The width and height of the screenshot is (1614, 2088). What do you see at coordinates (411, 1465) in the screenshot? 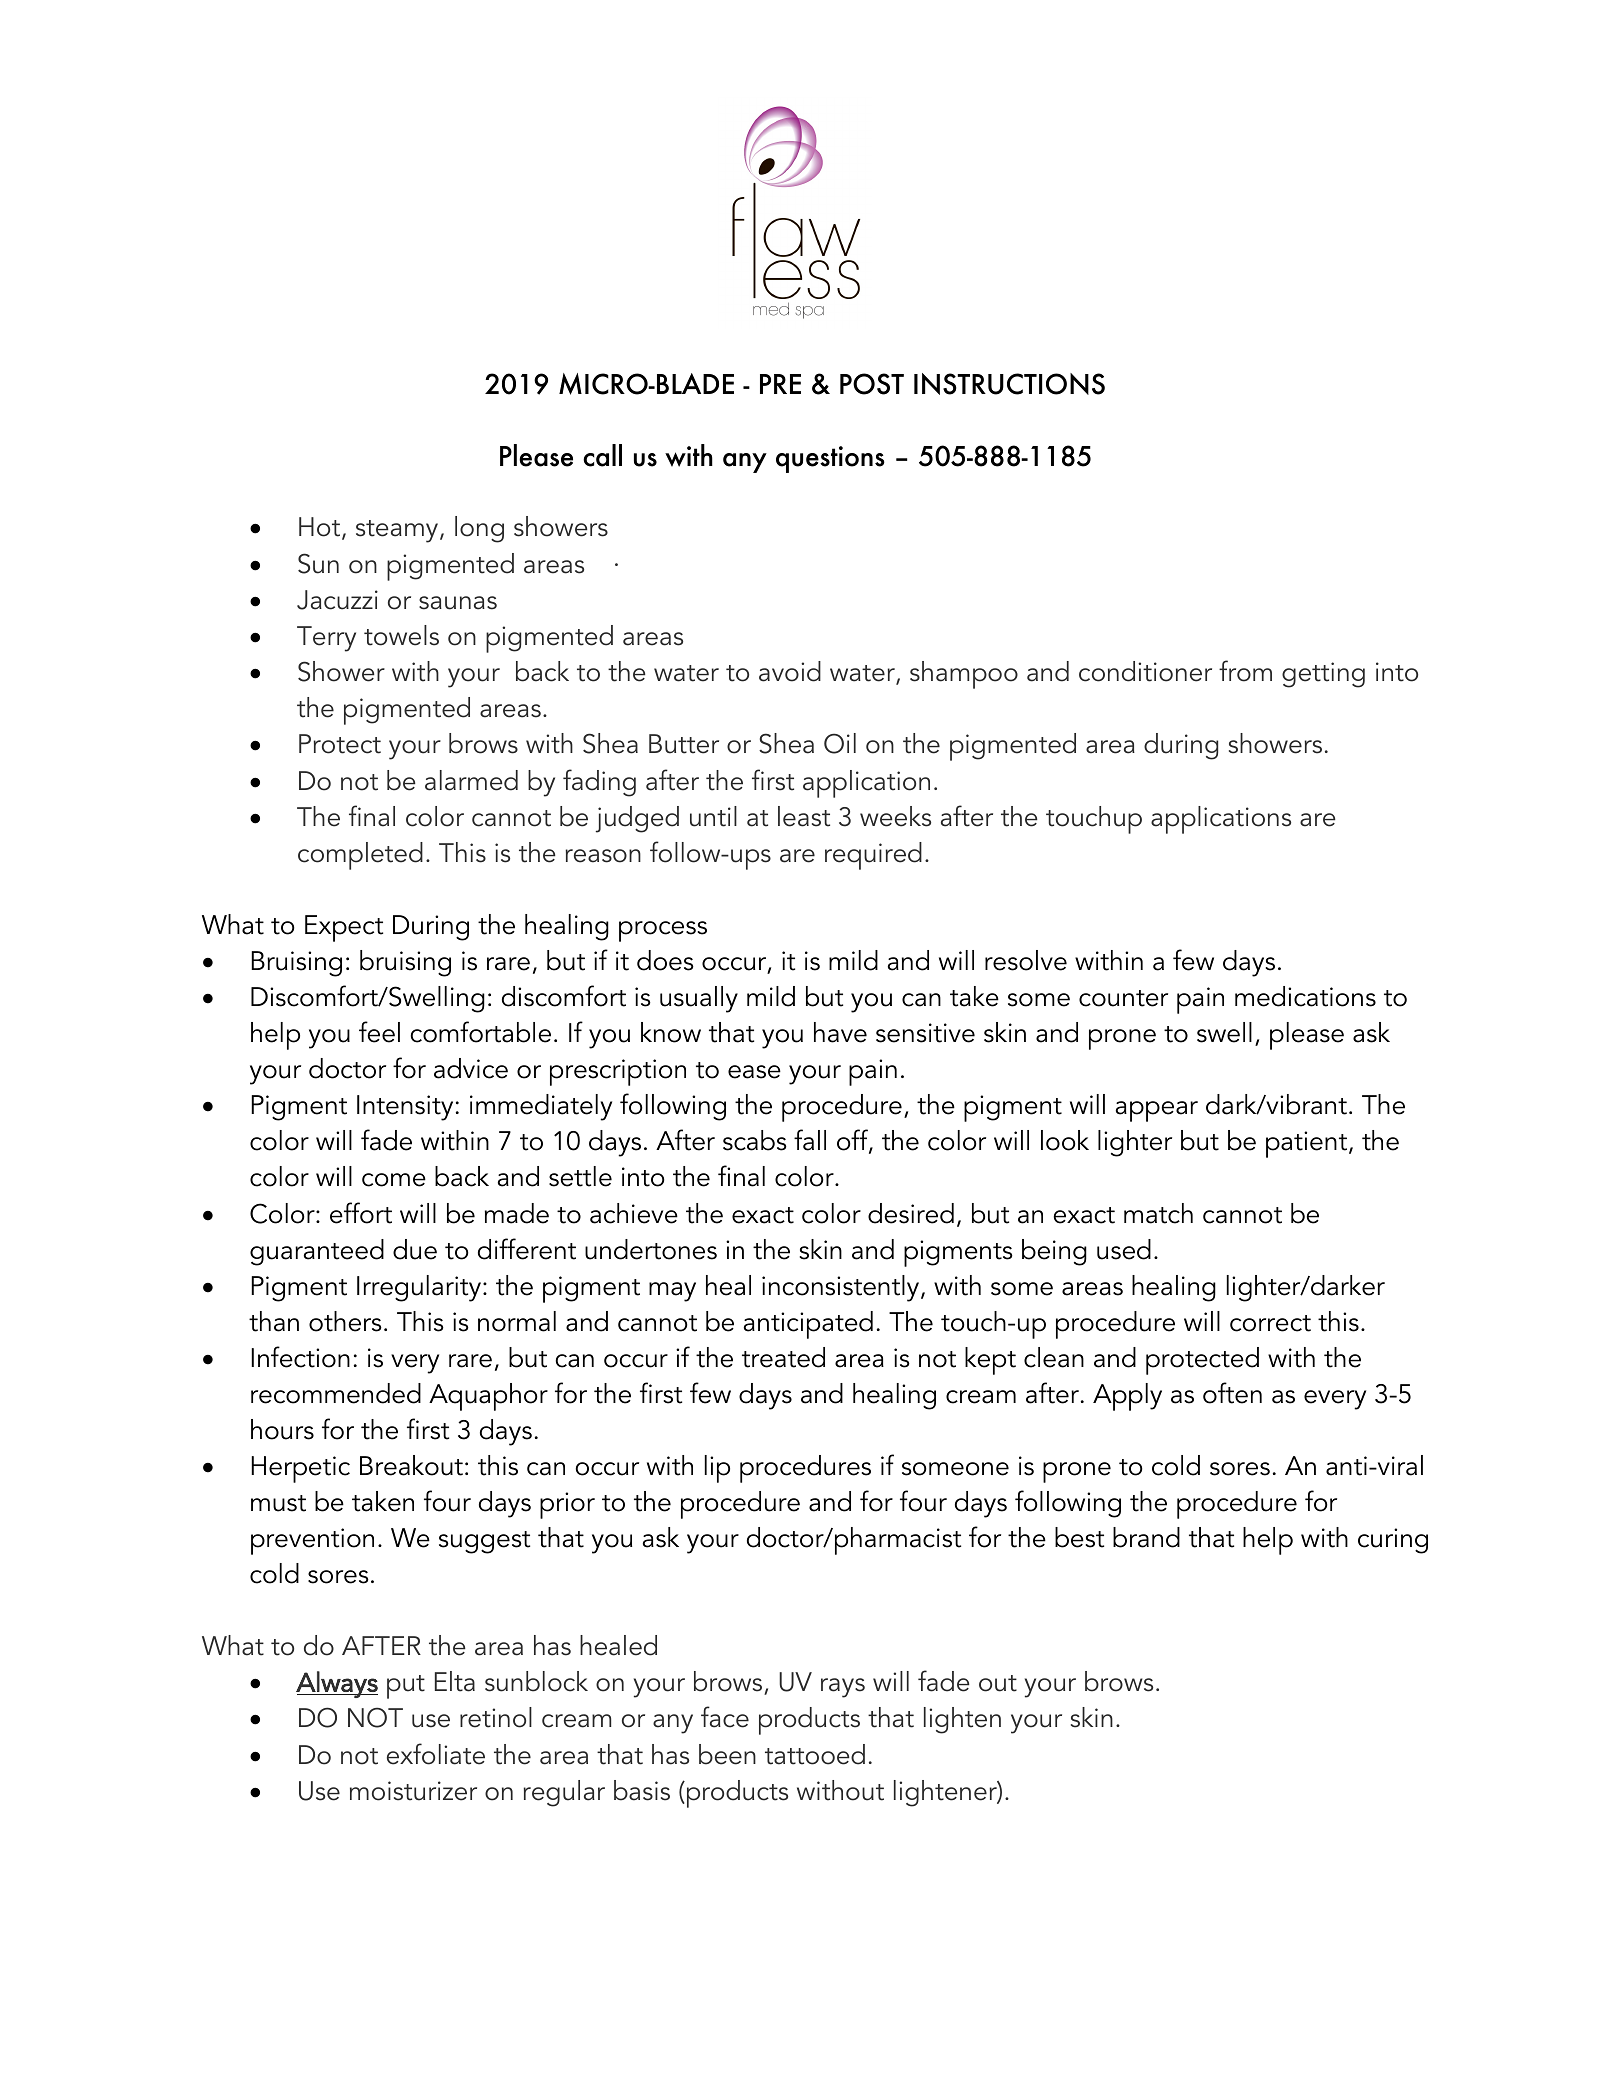
I see `Breakout` at bounding box center [411, 1465].
